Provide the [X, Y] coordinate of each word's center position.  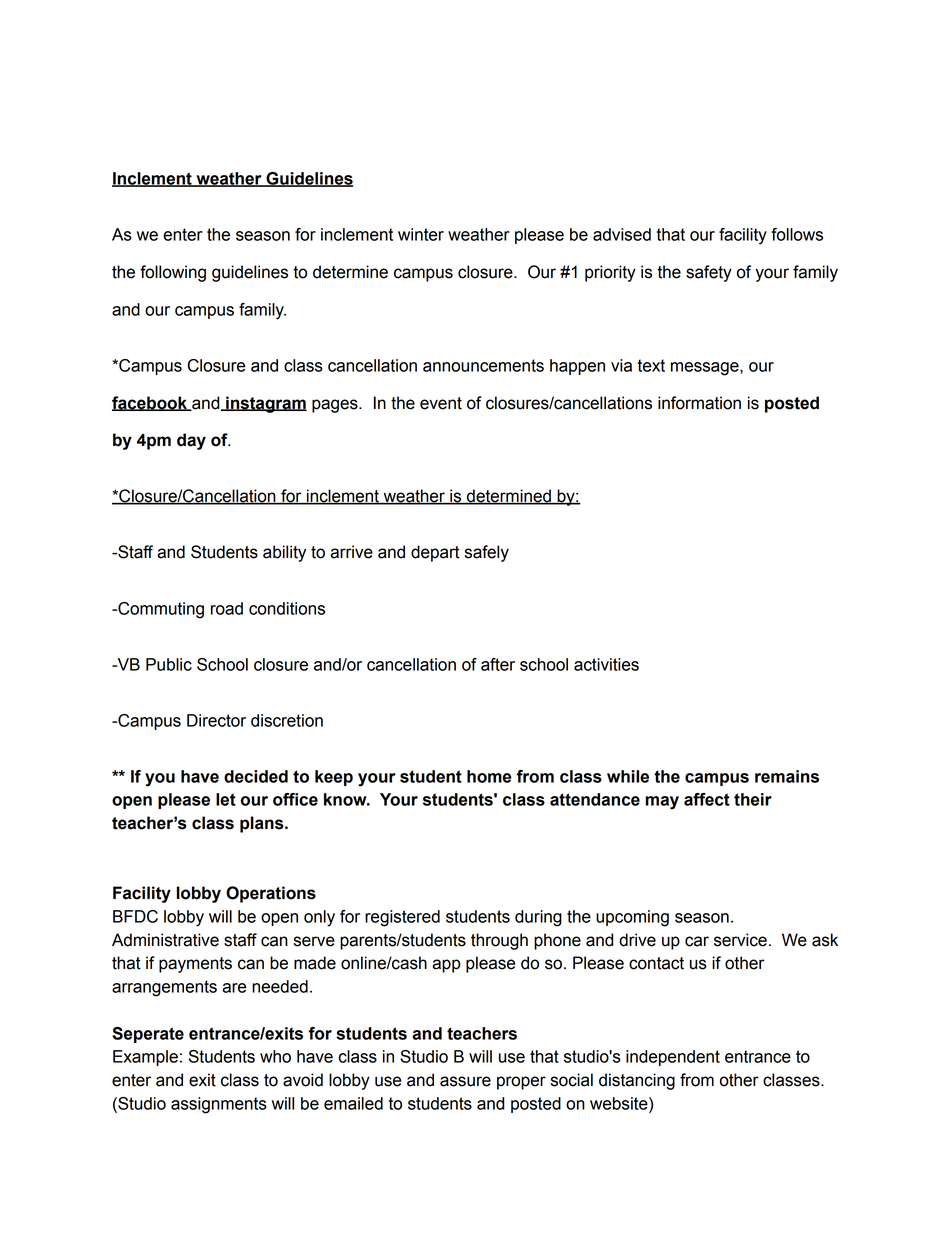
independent [673, 1058]
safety [709, 273]
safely [487, 553]
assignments [219, 1105]
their [753, 799]
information [699, 403]
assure [465, 1081]
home [489, 776]
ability [284, 553]
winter [421, 234]
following [173, 273]
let [226, 799]
